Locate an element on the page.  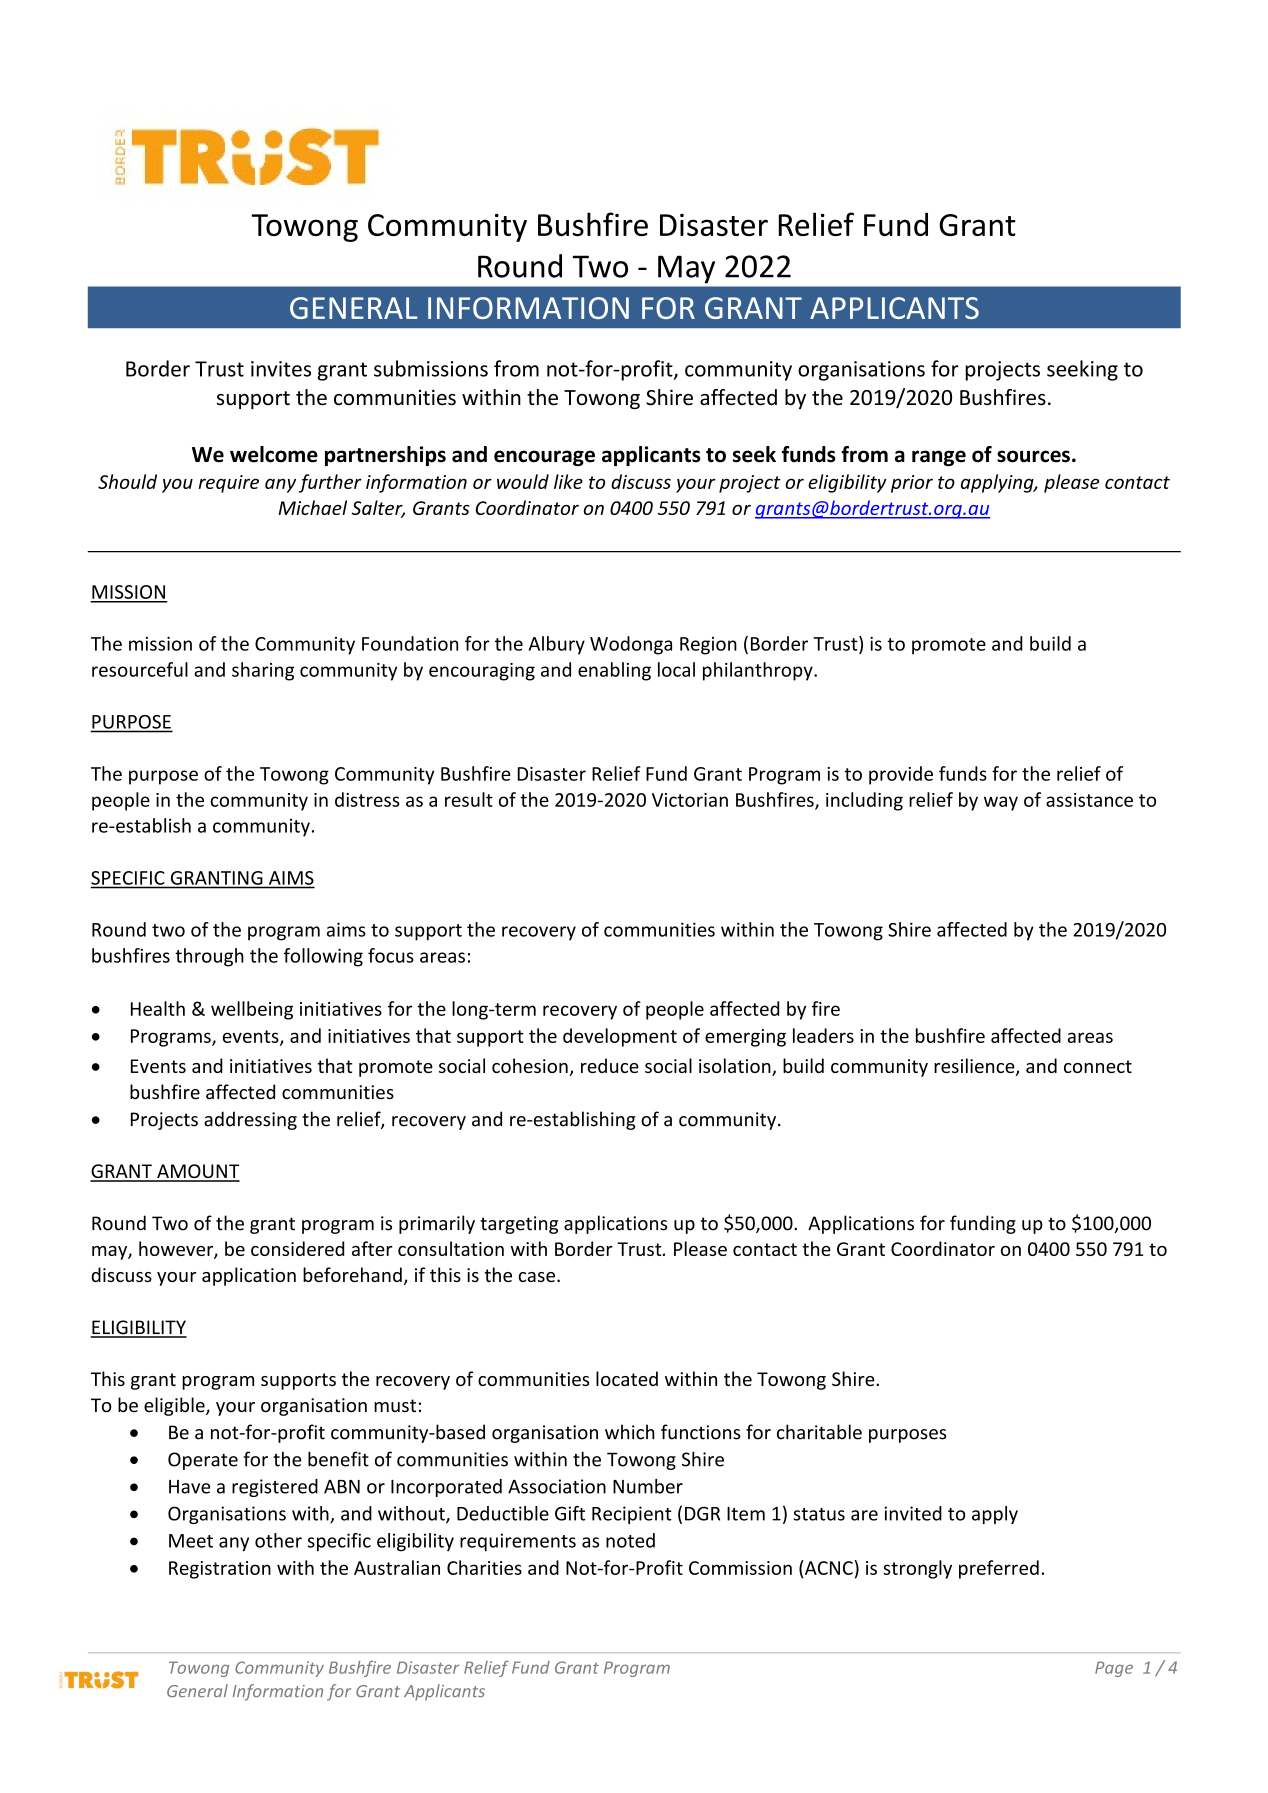
noted is located at coordinates (630, 1540).
